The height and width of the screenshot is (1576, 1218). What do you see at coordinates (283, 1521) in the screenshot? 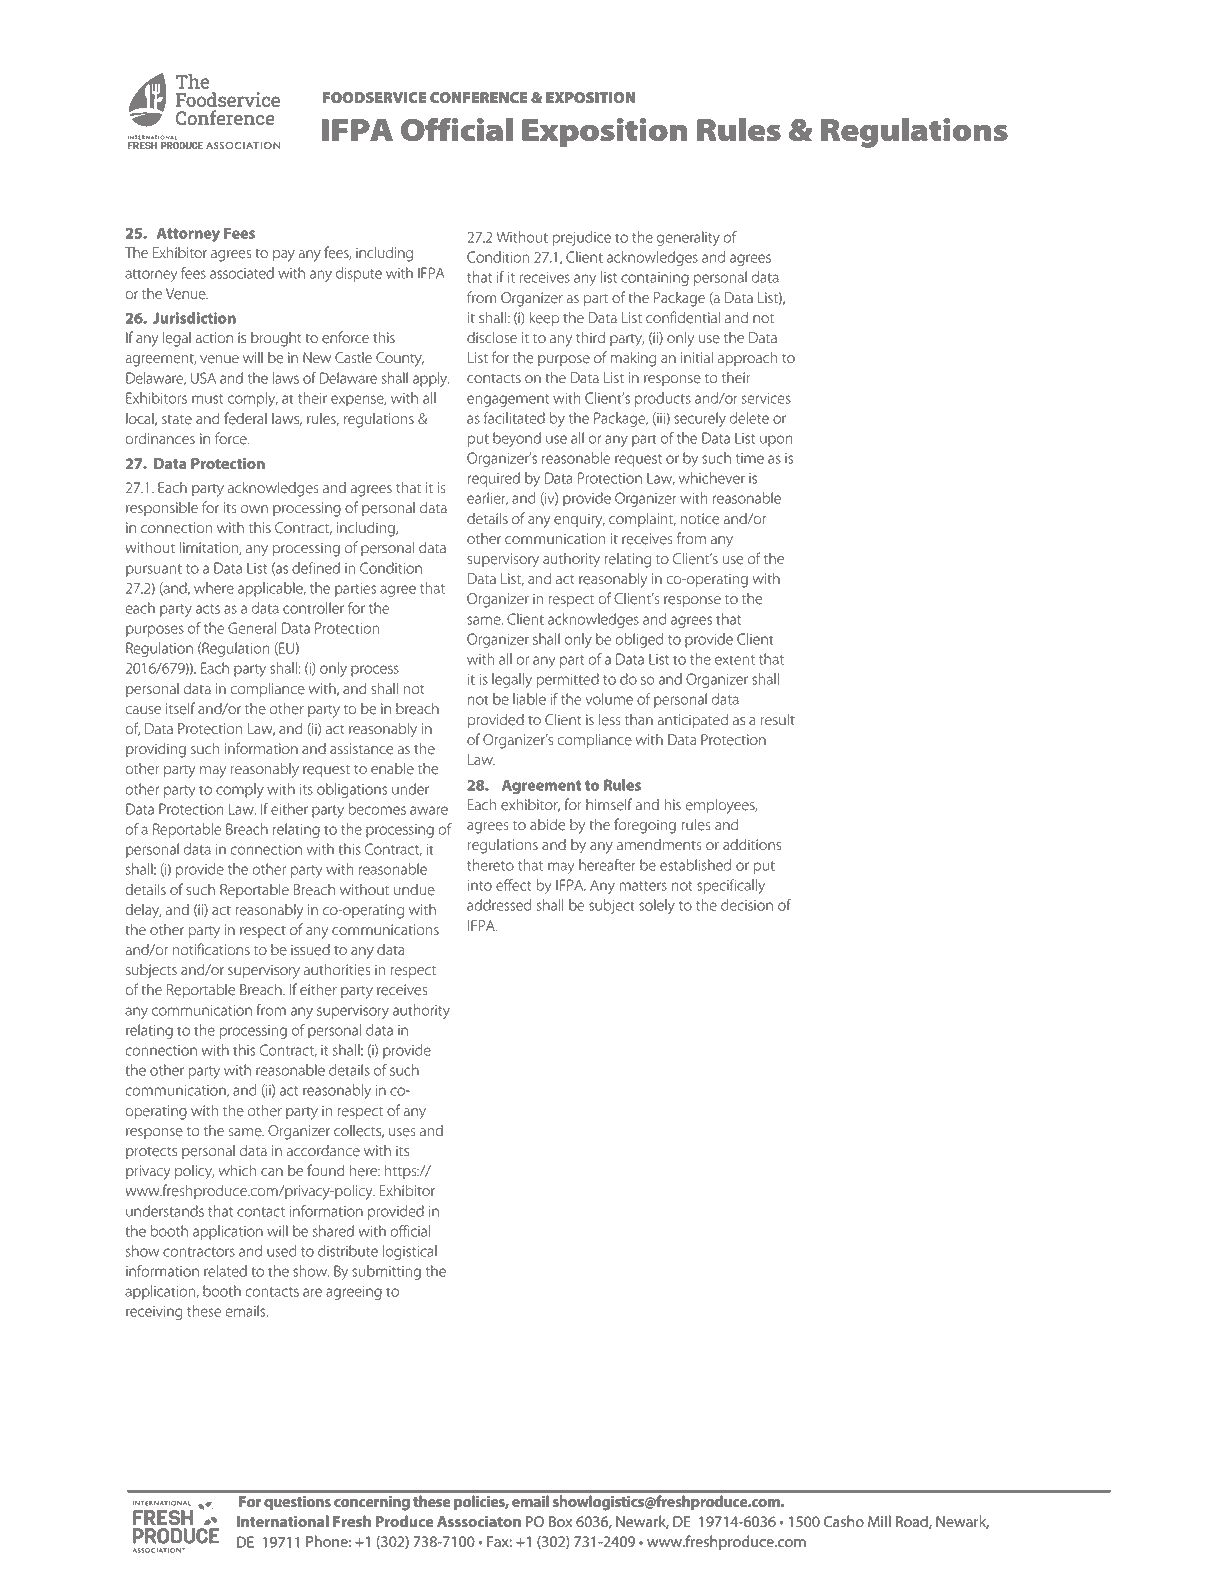
I see `International` at bounding box center [283, 1521].
